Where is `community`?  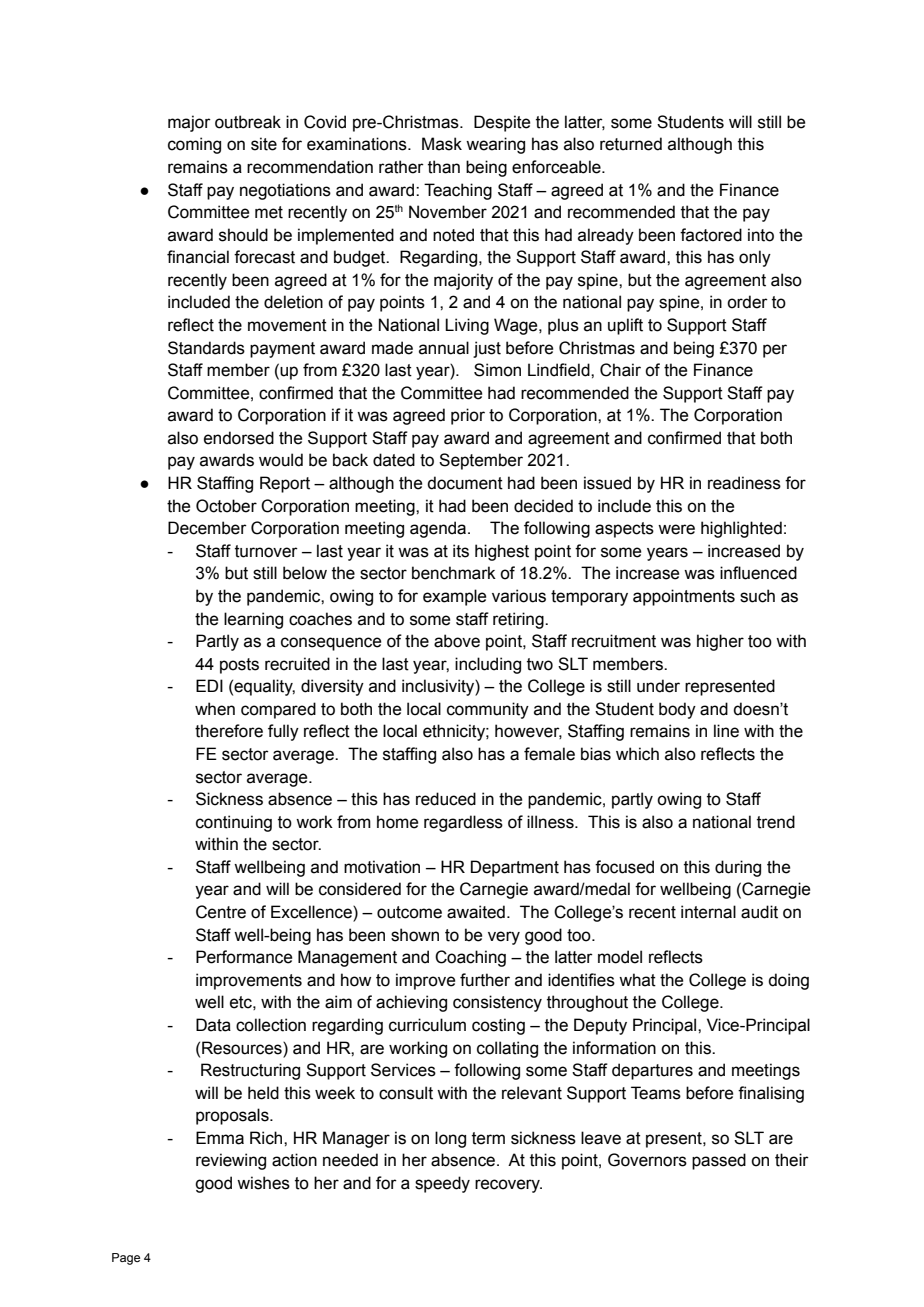 community is located at coordinates (488, 710).
